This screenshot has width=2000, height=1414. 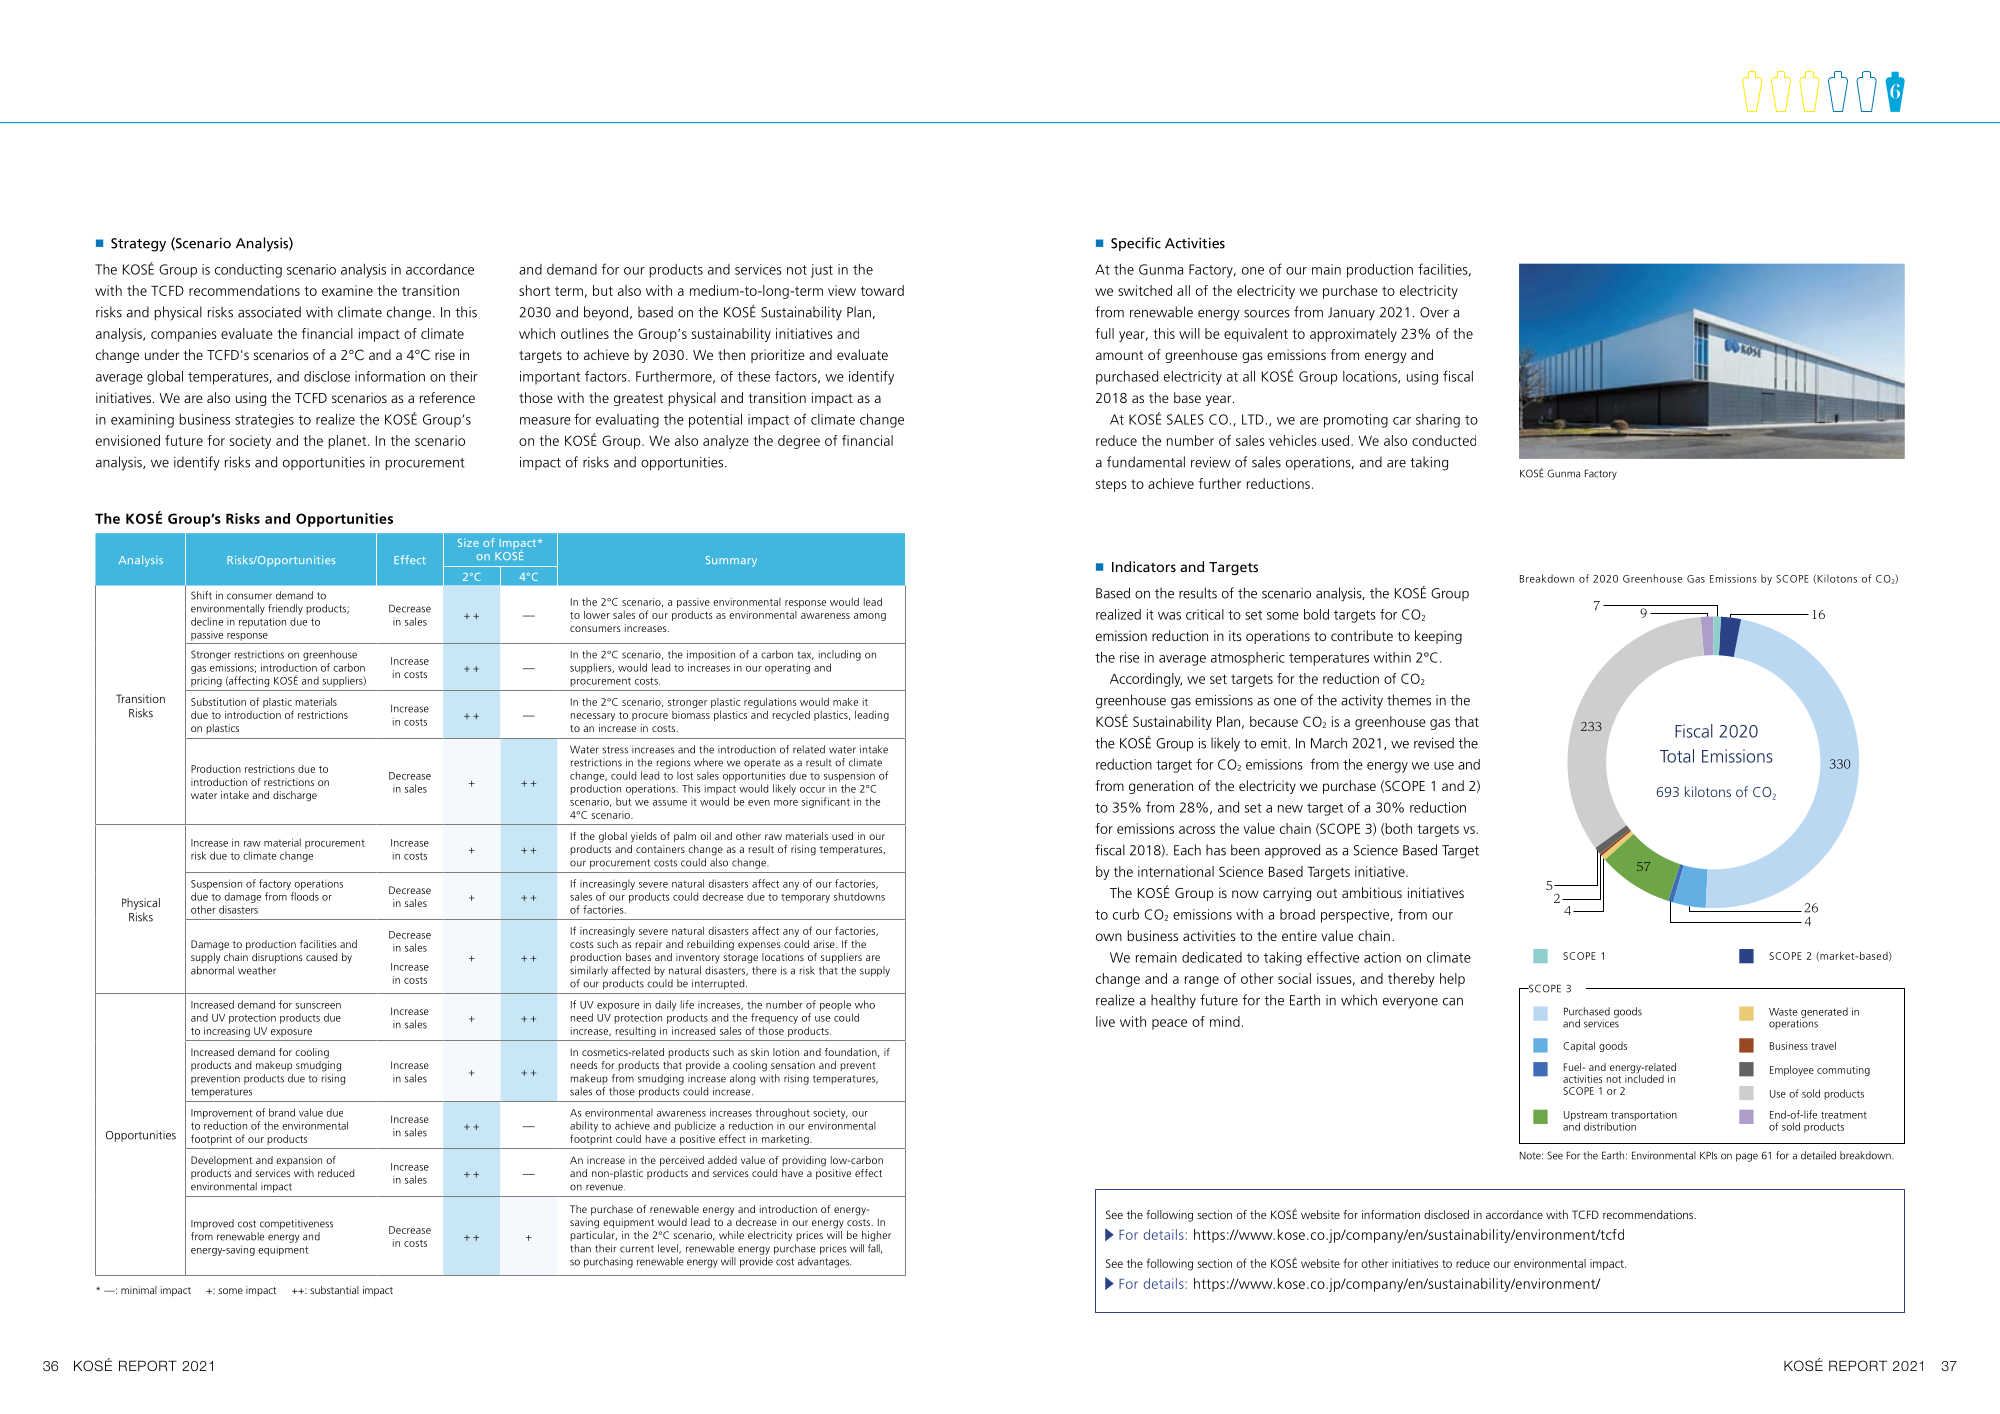 What do you see at coordinates (1677, 756) in the screenshot?
I see `Total` at bounding box center [1677, 756].
